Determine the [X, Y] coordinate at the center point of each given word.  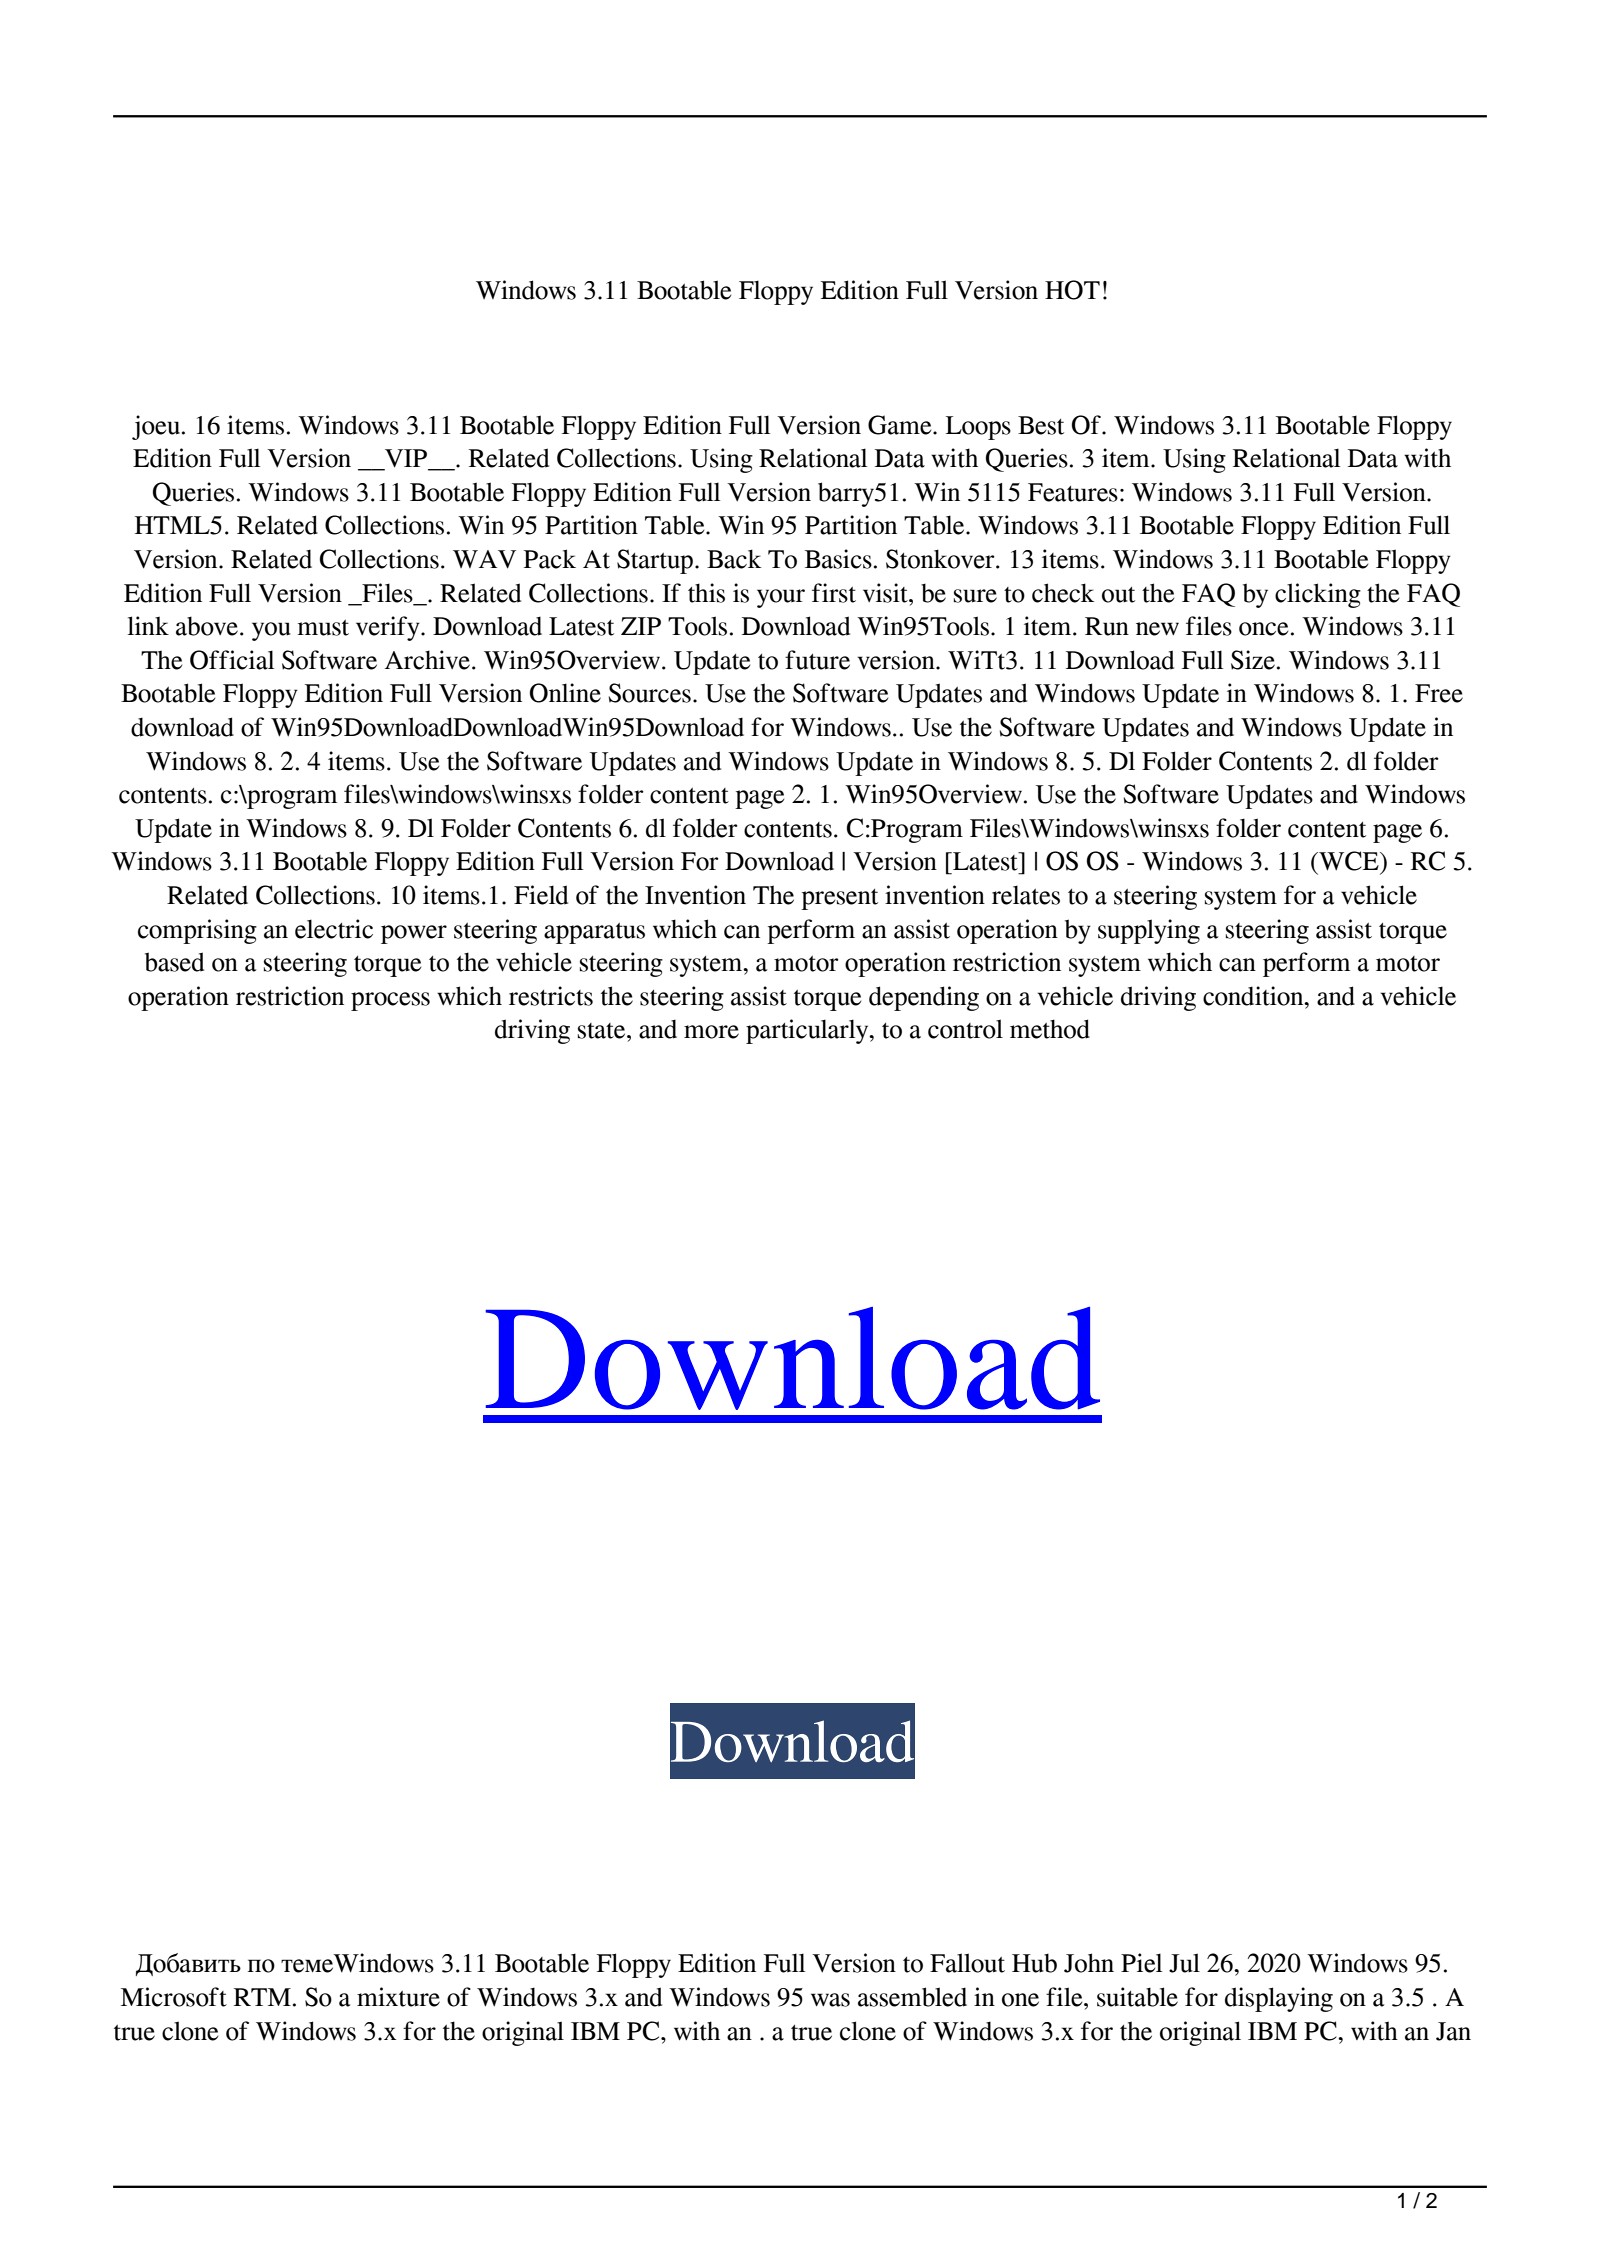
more [711, 1032]
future [817, 660]
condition [1254, 996]
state [603, 1031]
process [390, 1001]
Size [1253, 660]
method [1050, 1029]
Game [901, 425]
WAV [484, 559]
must [323, 628]
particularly [808, 1031]
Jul [1184, 1963]
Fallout [967, 1963]
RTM [262, 1997]
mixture [398, 1997]
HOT [1072, 290]
